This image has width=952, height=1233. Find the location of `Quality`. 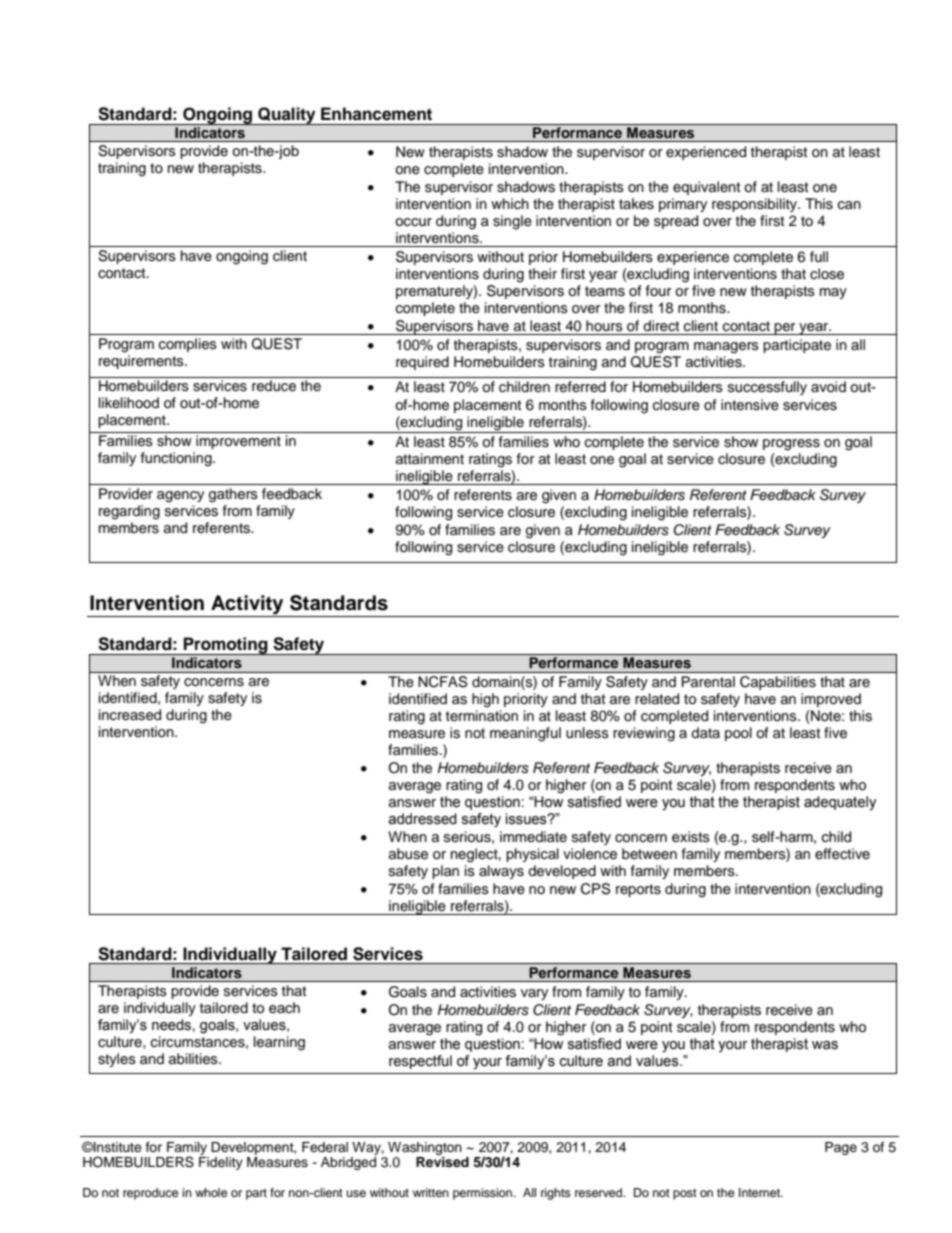

Quality is located at coordinates (287, 116).
